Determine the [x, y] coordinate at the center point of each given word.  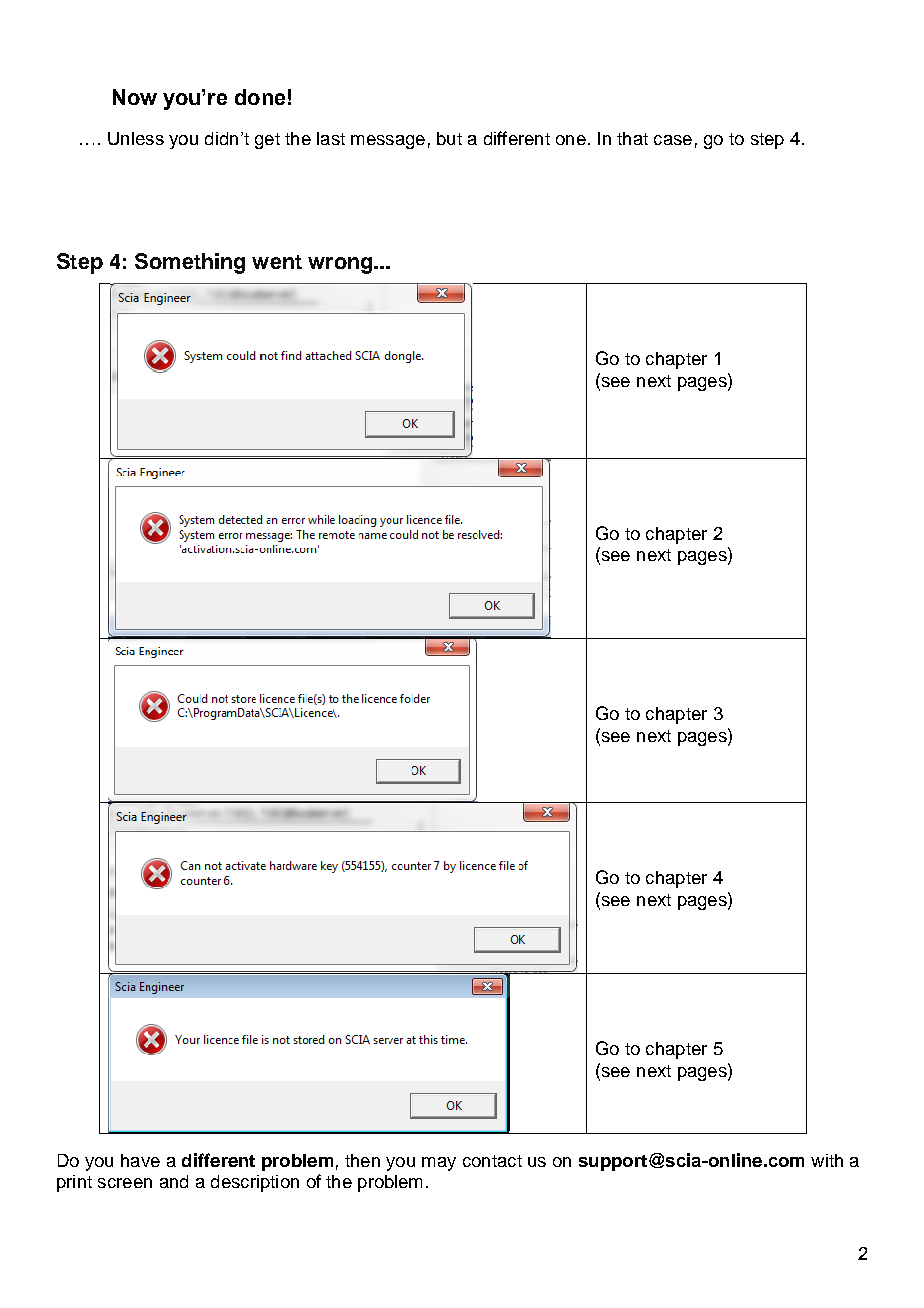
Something [190, 263]
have [140, 1160]
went [277, 262]
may [439, 1164]
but [449, 138]
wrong [341, 265]
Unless [136, 138]
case [673, 140]
